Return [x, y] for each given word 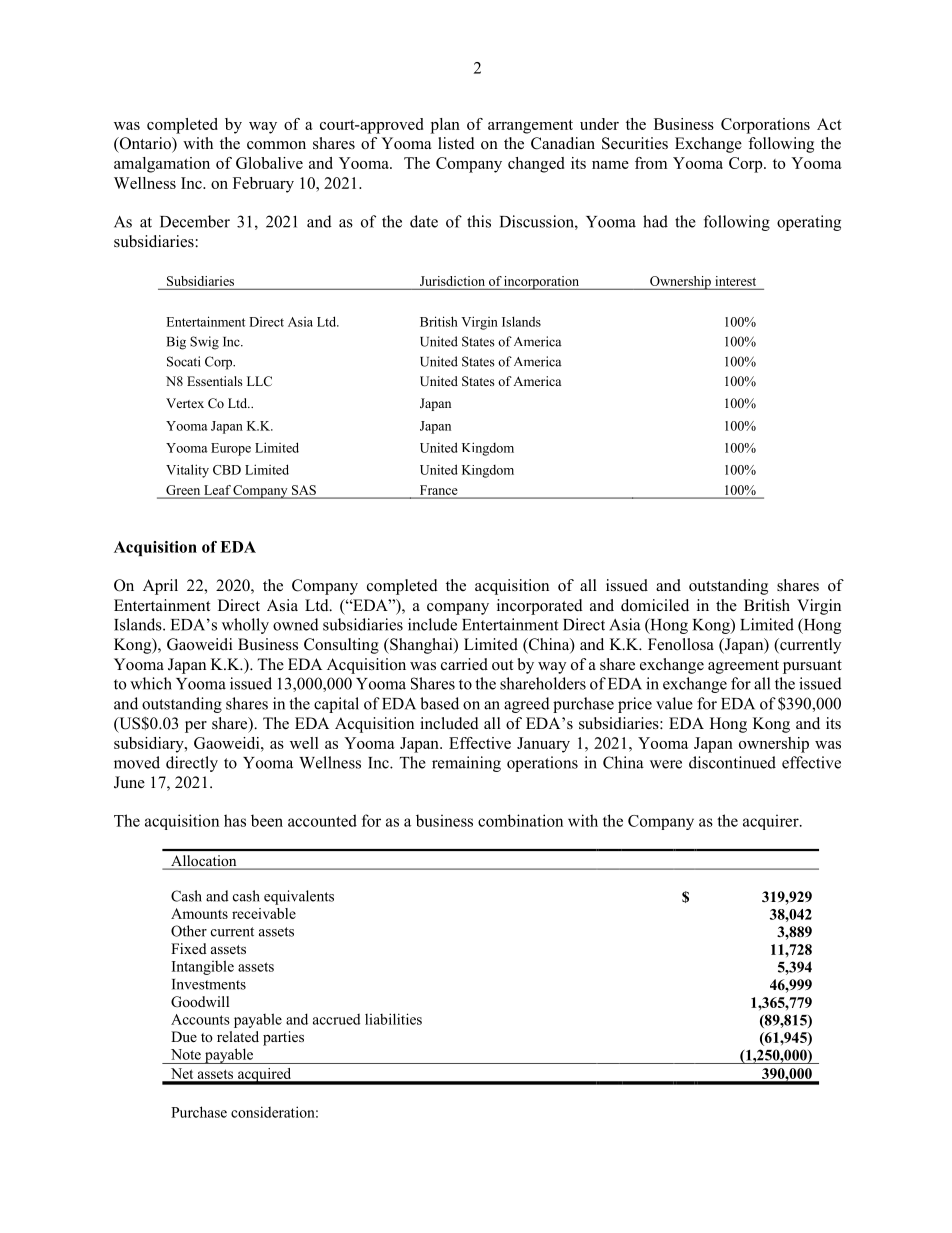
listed [456, 143]
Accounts [200, 1019]
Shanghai [421, 646]
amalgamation [162, 165]
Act [829, 124]
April [160, 587]
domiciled [655, 605]
